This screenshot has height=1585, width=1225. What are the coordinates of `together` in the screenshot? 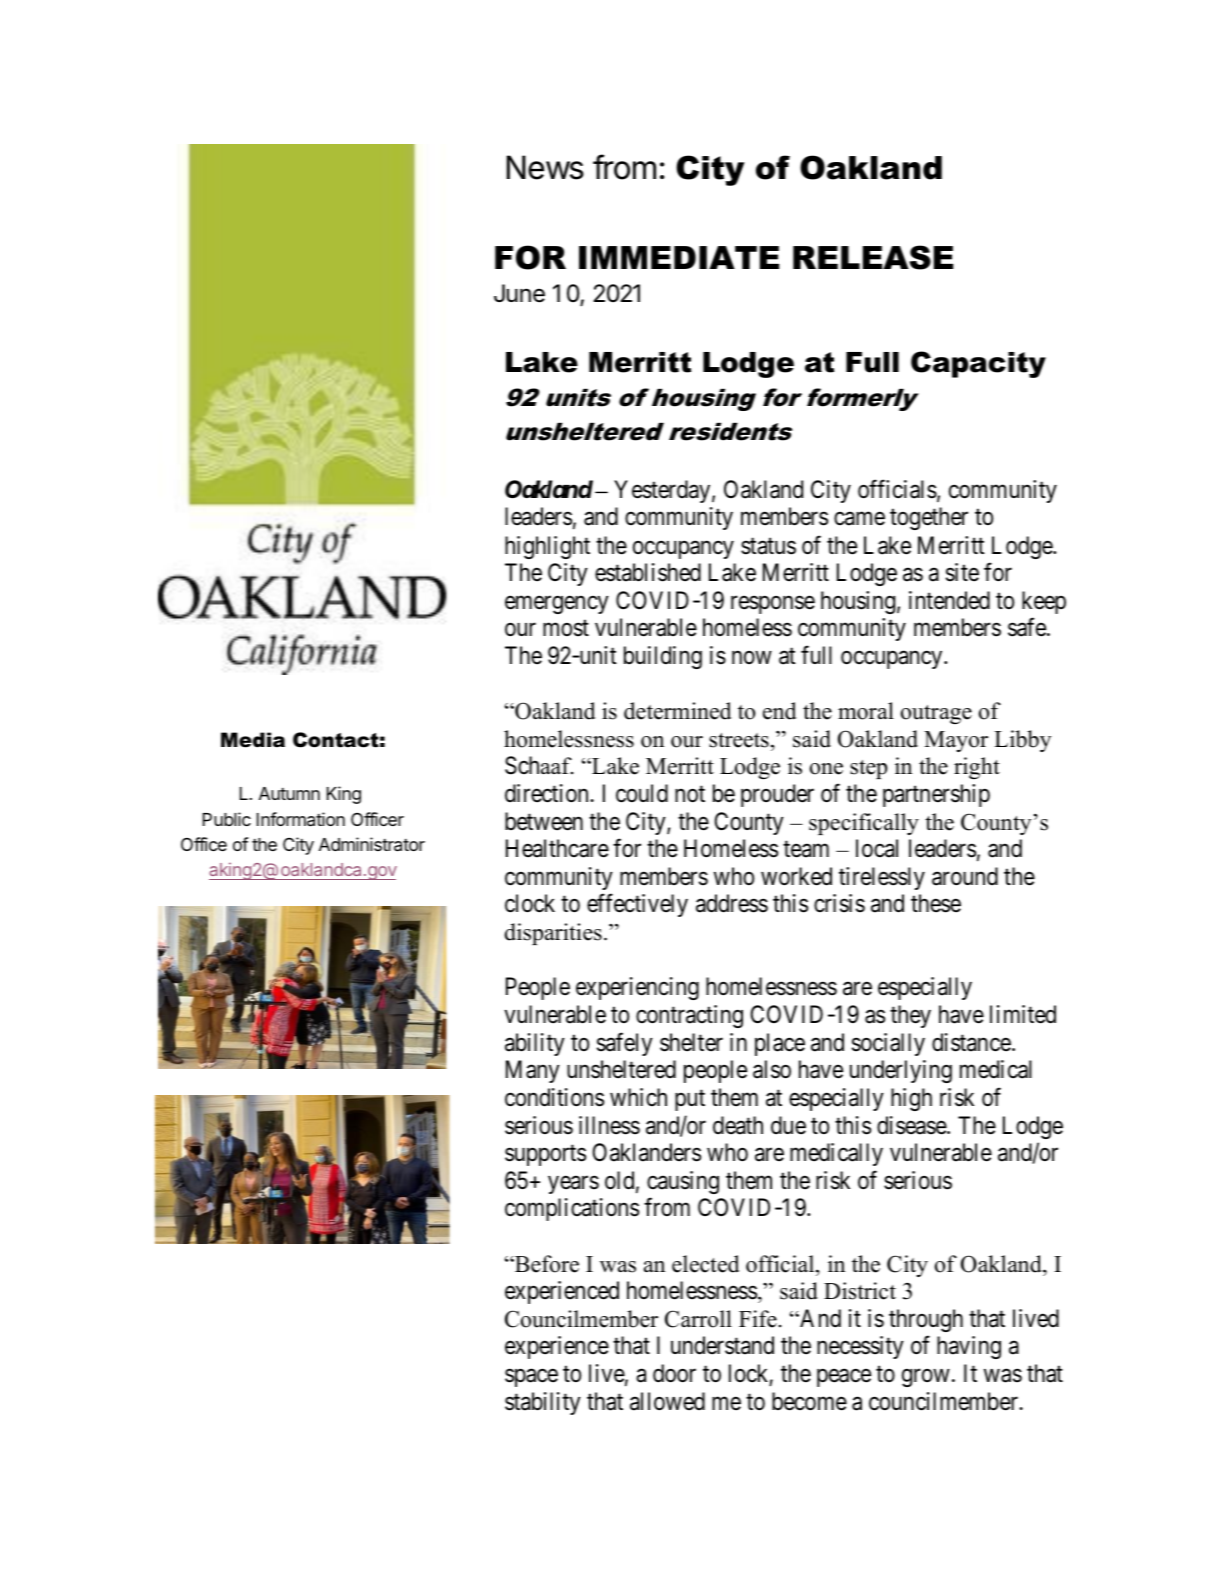 It's located at (929, 518).
